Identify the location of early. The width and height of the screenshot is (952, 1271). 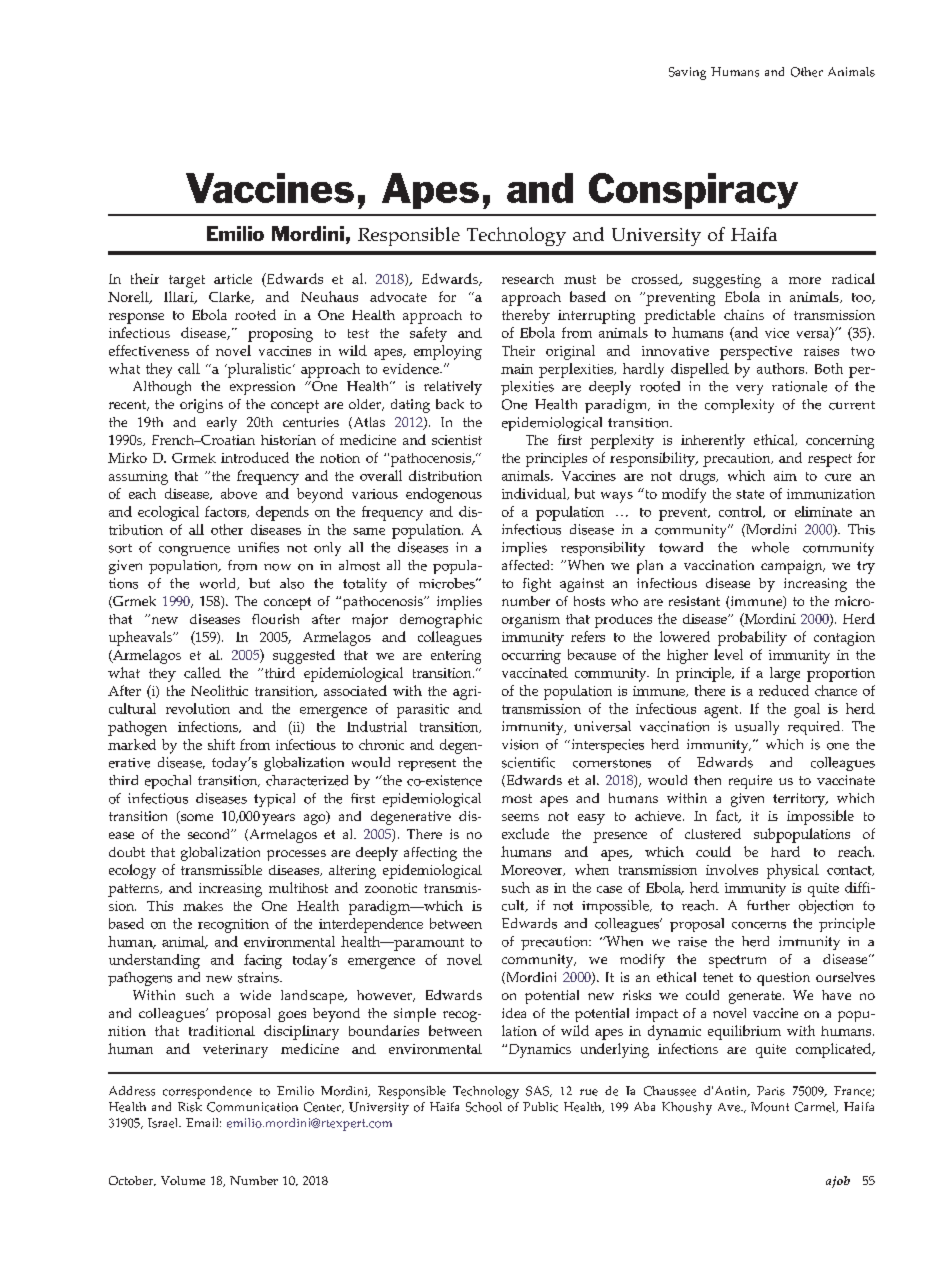
(222, 424).
